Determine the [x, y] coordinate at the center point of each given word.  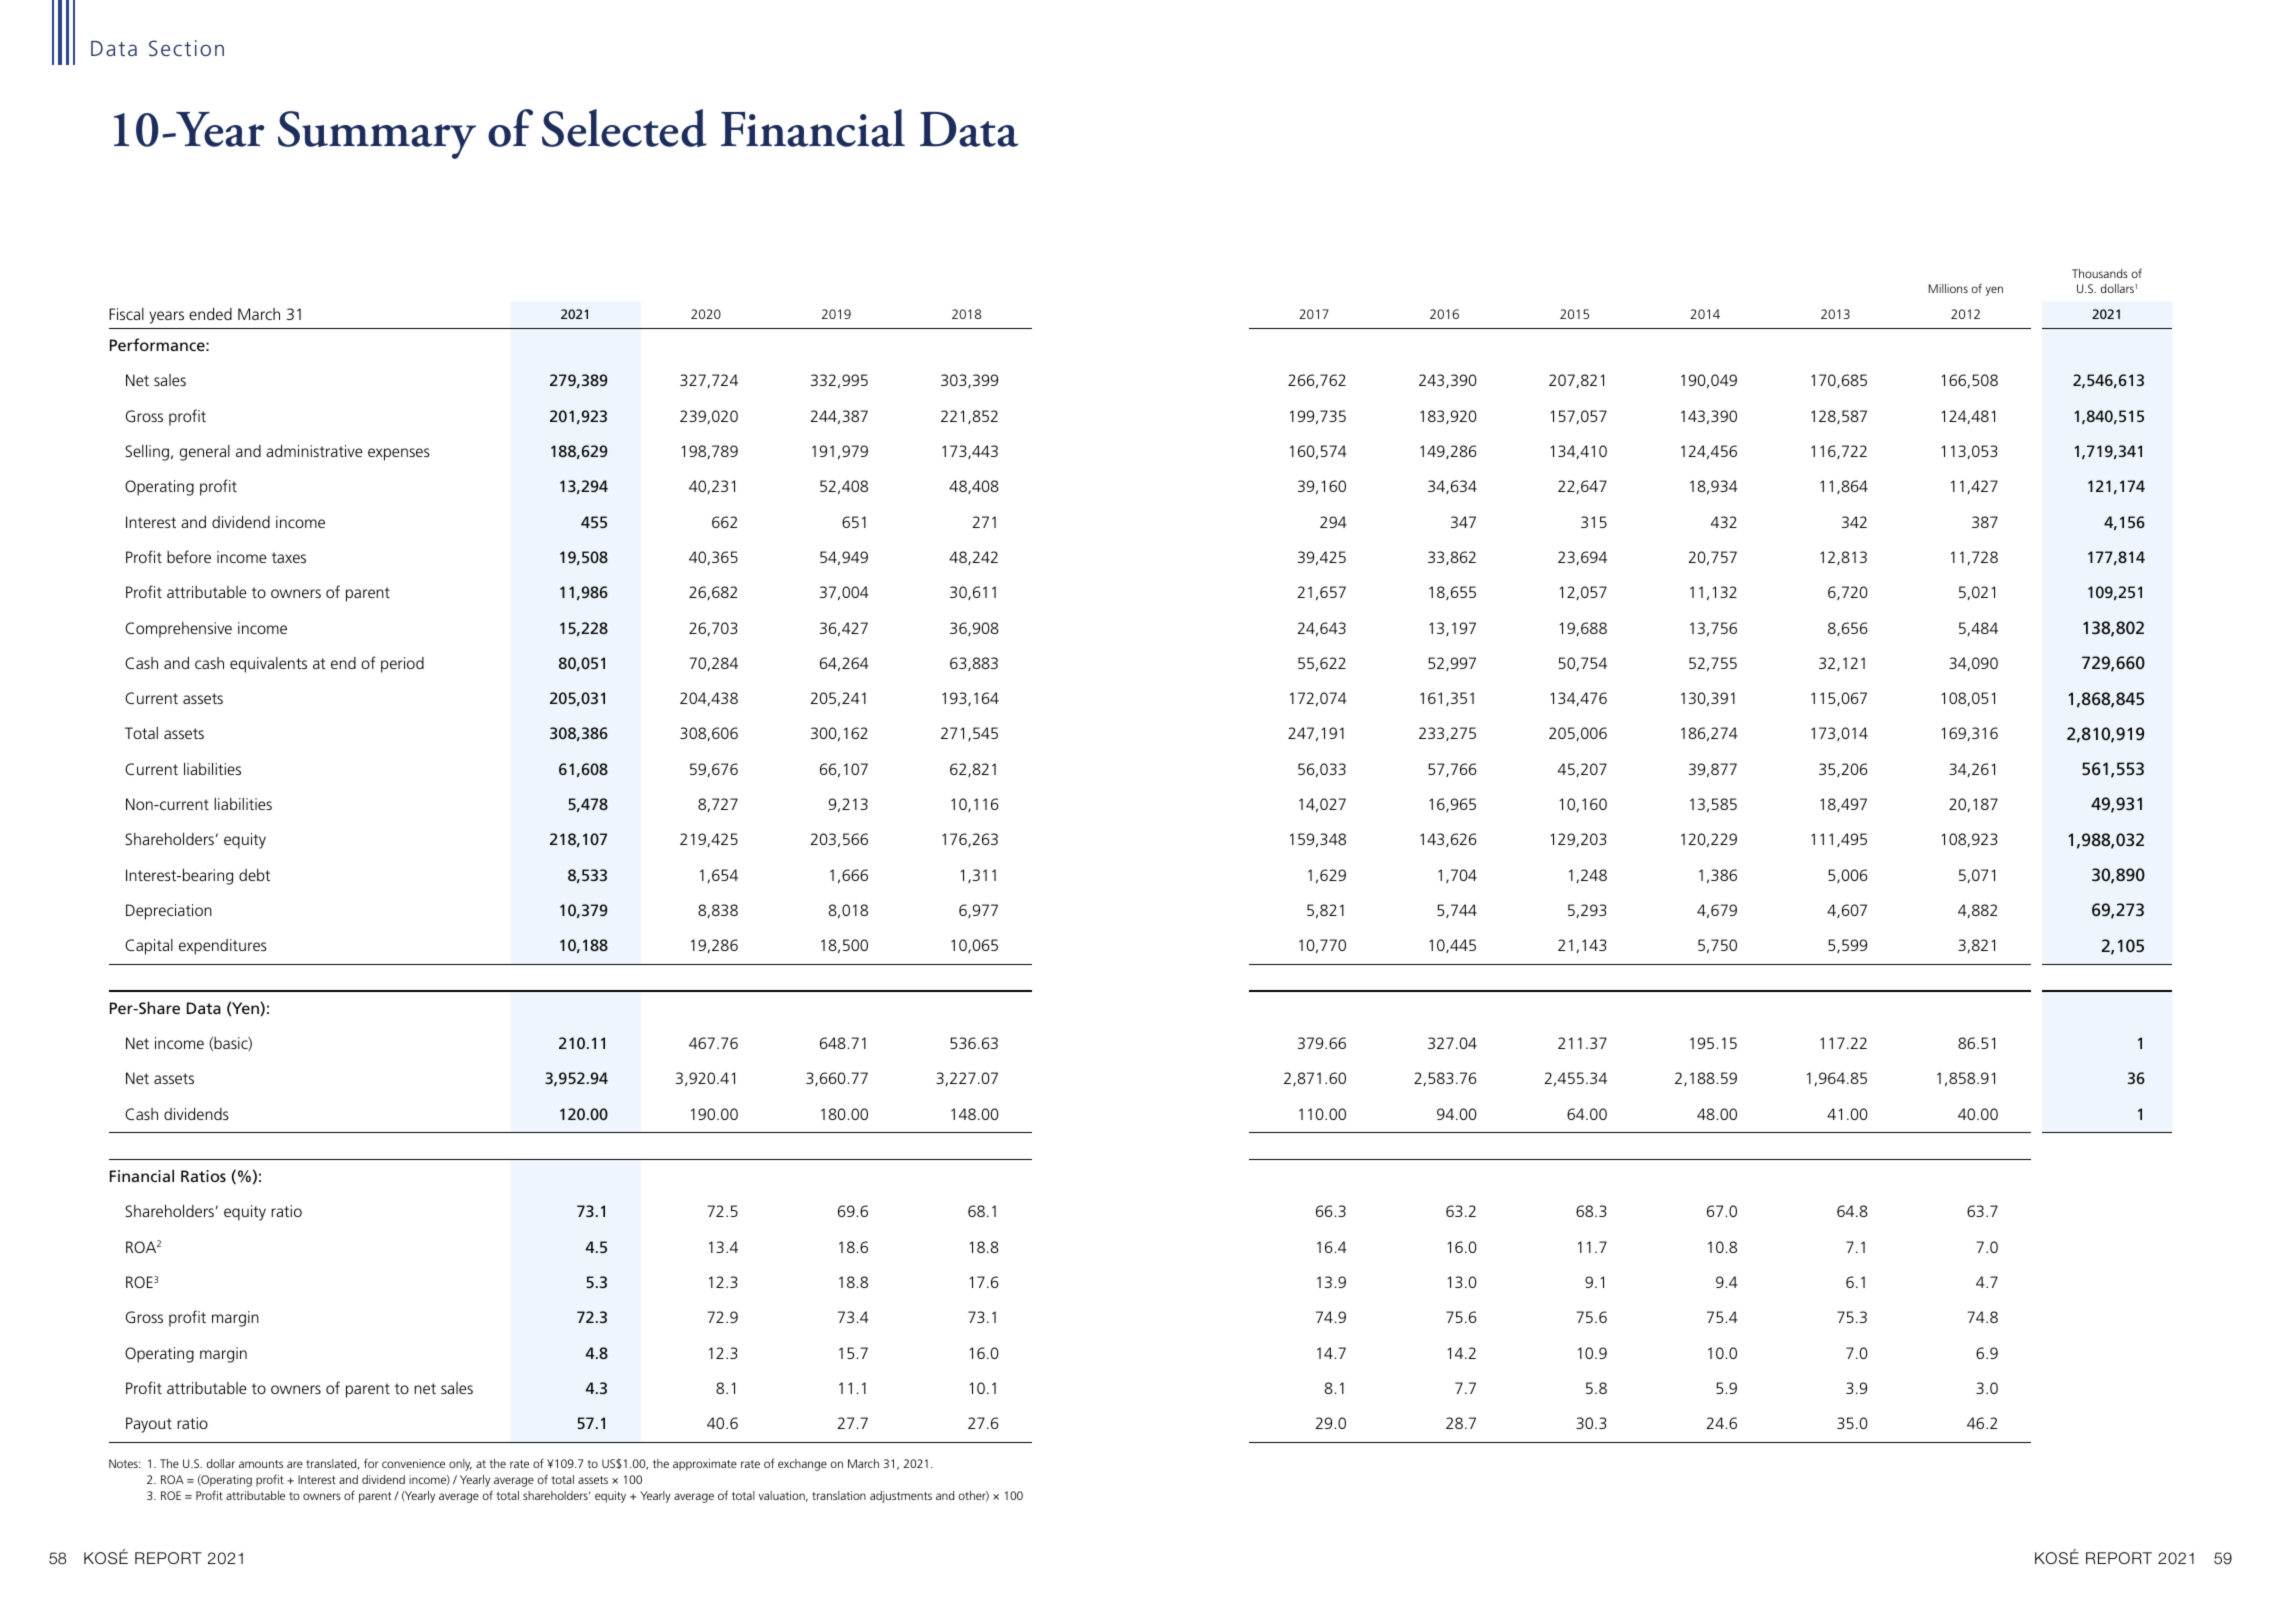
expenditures [223, 947]
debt [254, 875]
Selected [624, 128]
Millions [1948, 288]
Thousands [2100, 273]
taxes [289, 557]
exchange [802, 1465]
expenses [399, 454]
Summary [377, 135]
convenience [413, 1463]
